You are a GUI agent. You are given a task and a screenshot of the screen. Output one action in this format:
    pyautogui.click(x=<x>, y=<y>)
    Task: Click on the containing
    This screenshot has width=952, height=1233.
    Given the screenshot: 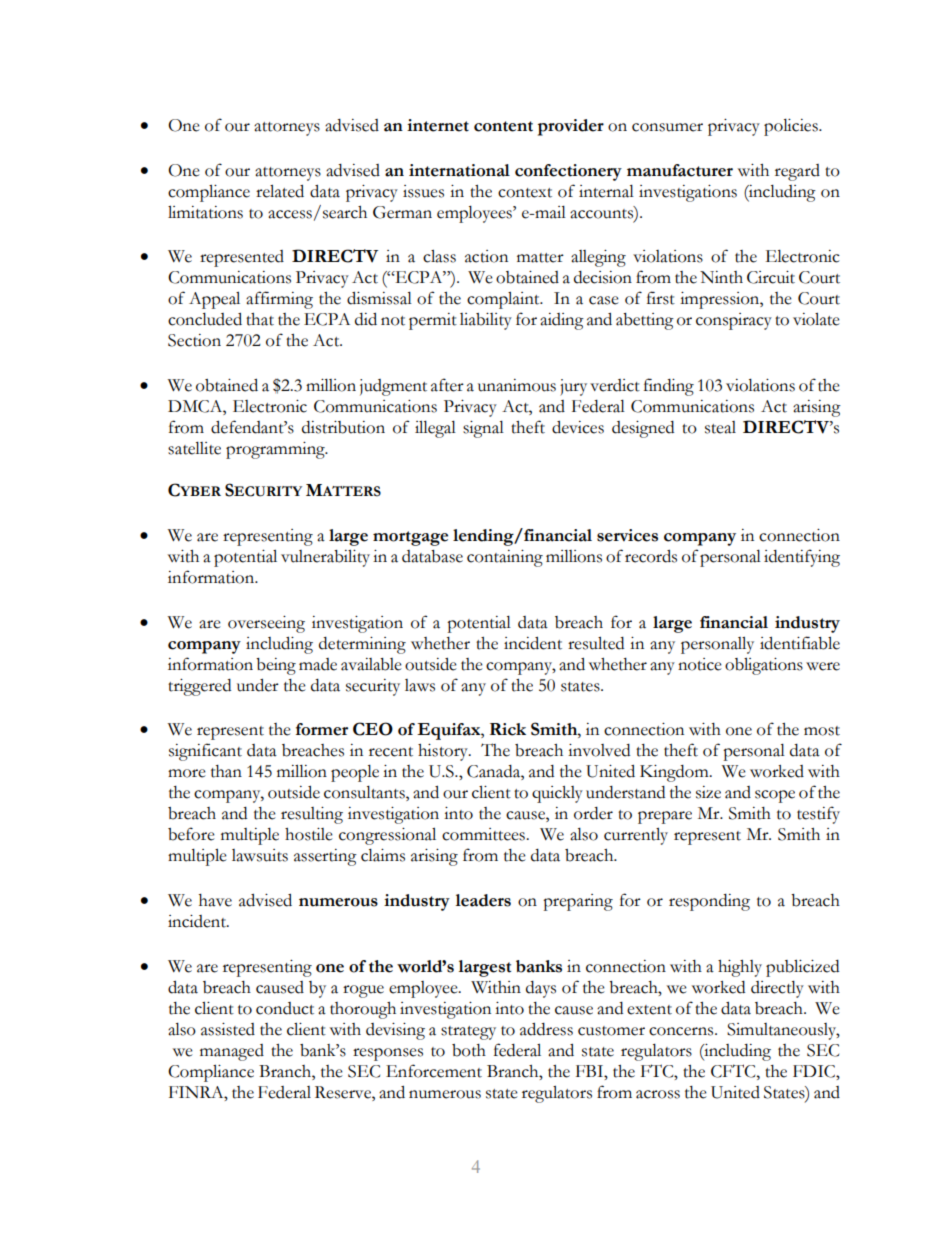 What is the action you would take?
    pyautogui.click(x=505, y=558)
